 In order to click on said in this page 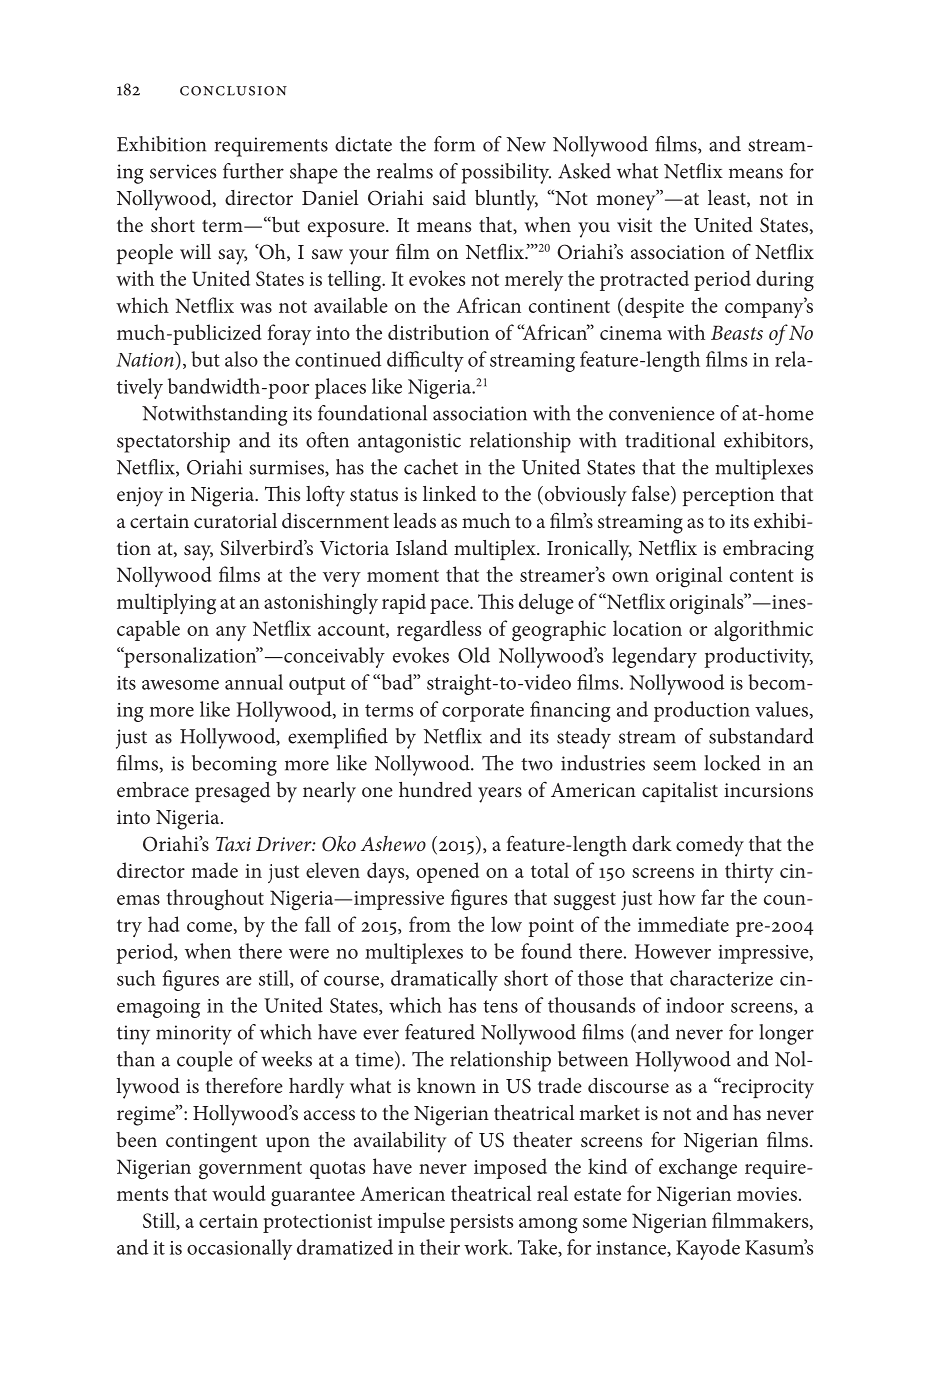, I will do `click(449, 198)`.
